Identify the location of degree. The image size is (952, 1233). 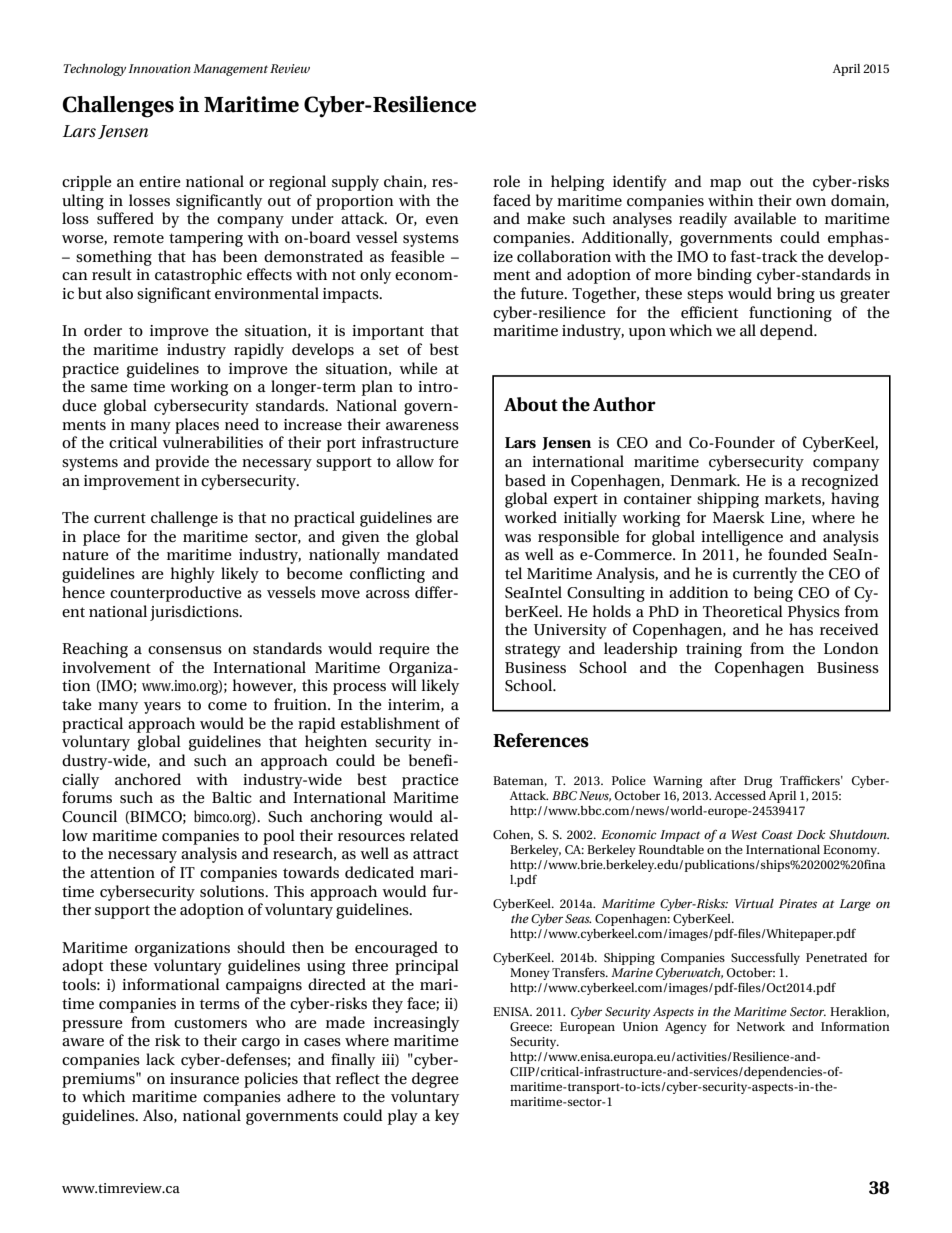
(435, 1080).
